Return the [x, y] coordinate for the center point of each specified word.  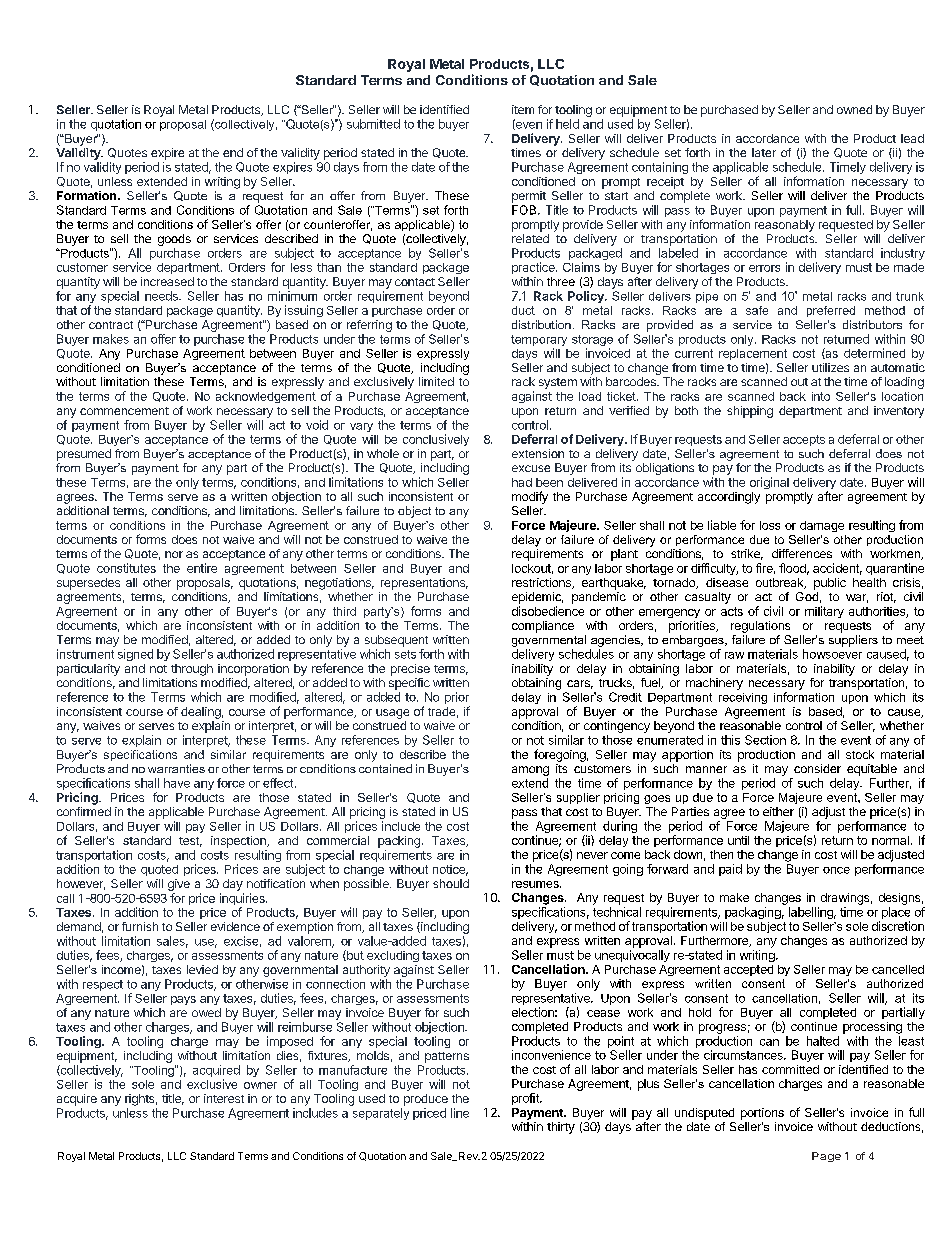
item [523, 109]
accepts [804, 440]
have [177, 783]
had [522, 482]
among [530, 771]
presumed [84, 455]
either [778, 811]
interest [224, 1098]
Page [826, 1157]
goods [174, 240]
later [764, 152]
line [460, 1113]
